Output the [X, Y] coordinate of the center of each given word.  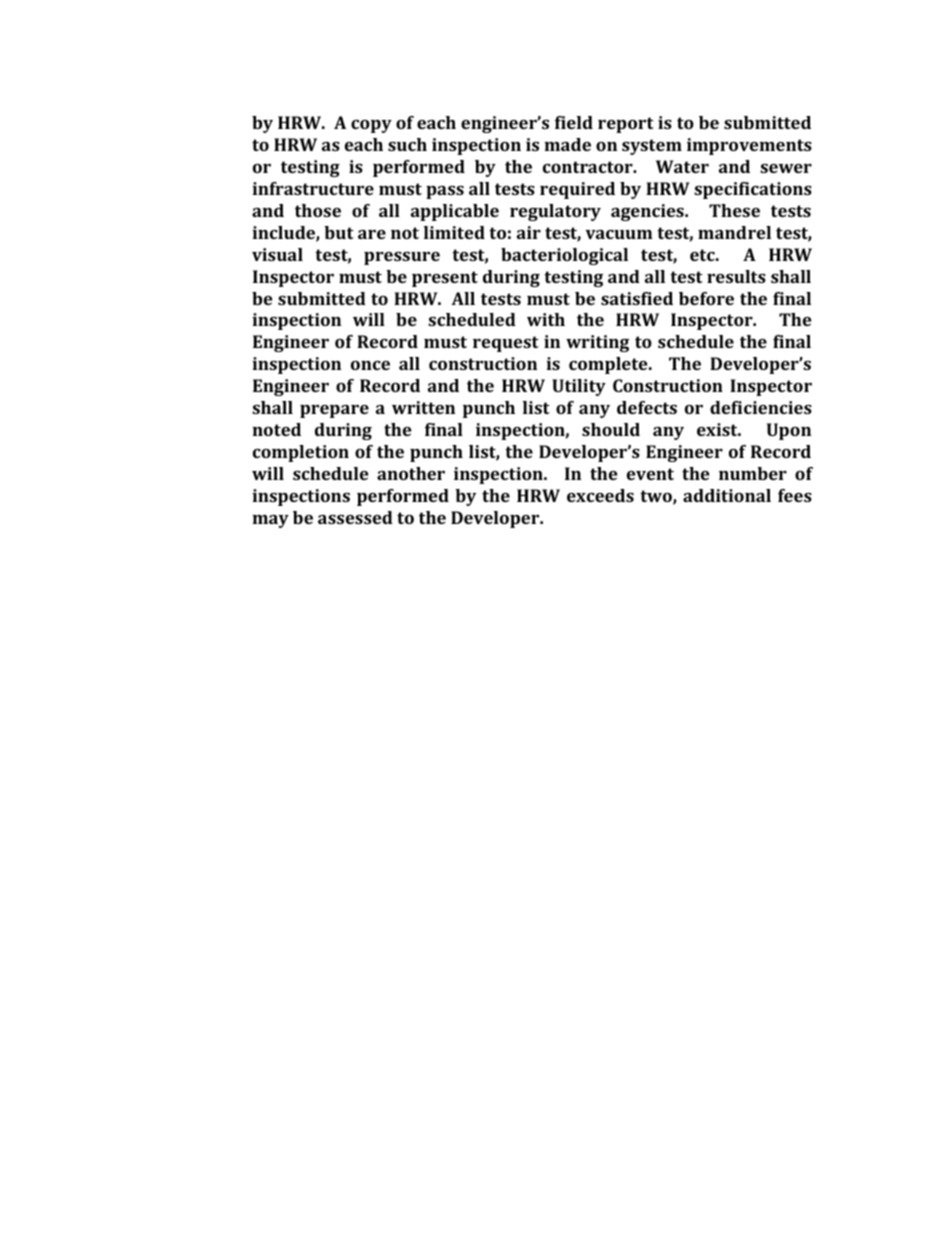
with [546, 319]
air [529, 232]
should [611, 429]
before [706, 298]
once [370, 365]
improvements [749, 146]
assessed [355, 517]
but [339, 232]
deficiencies [761, 407]
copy [371, 126]
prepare [334, 411]
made [567, 144]
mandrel [734, 232]
